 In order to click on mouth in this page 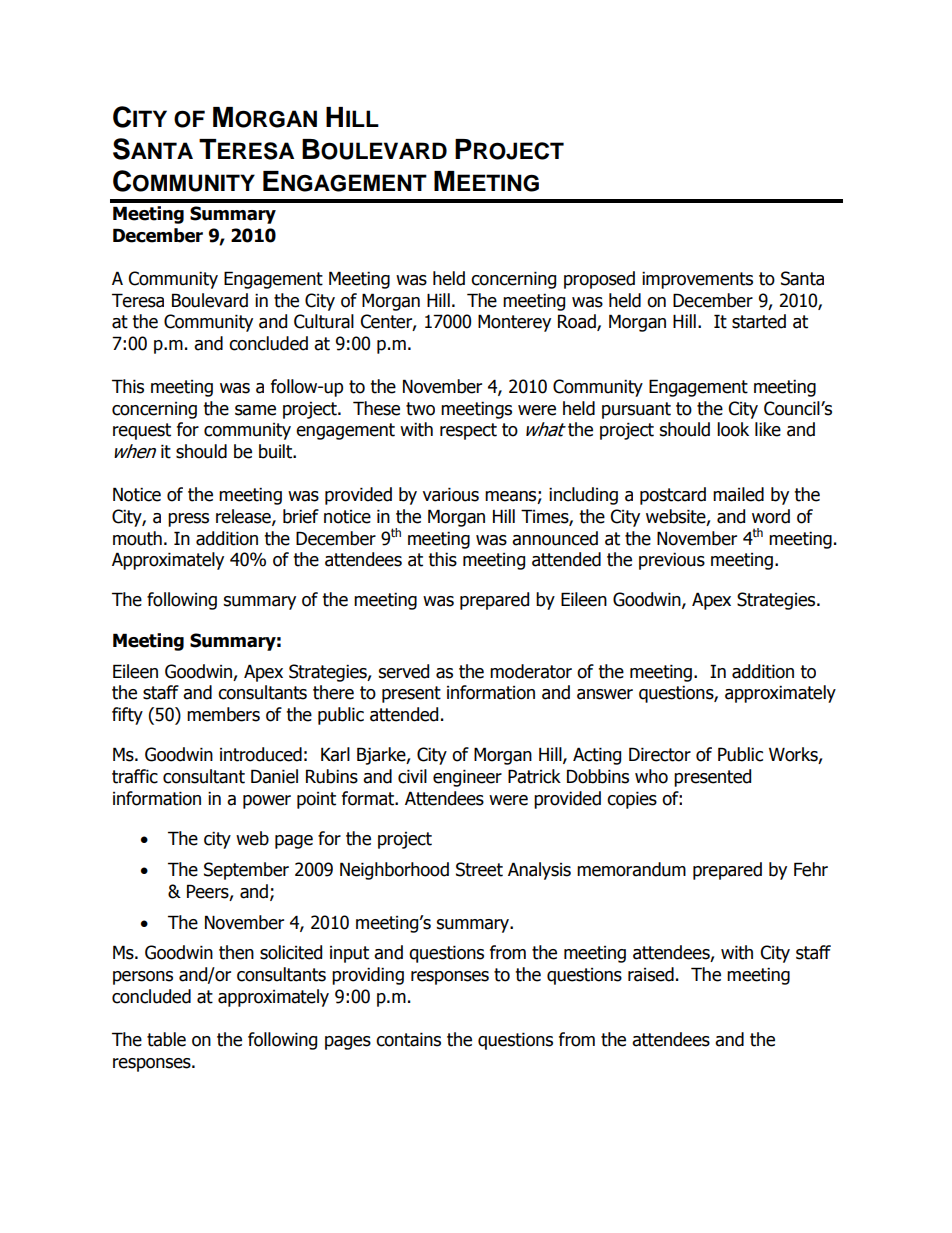, I will do `click(137, 538)`.
